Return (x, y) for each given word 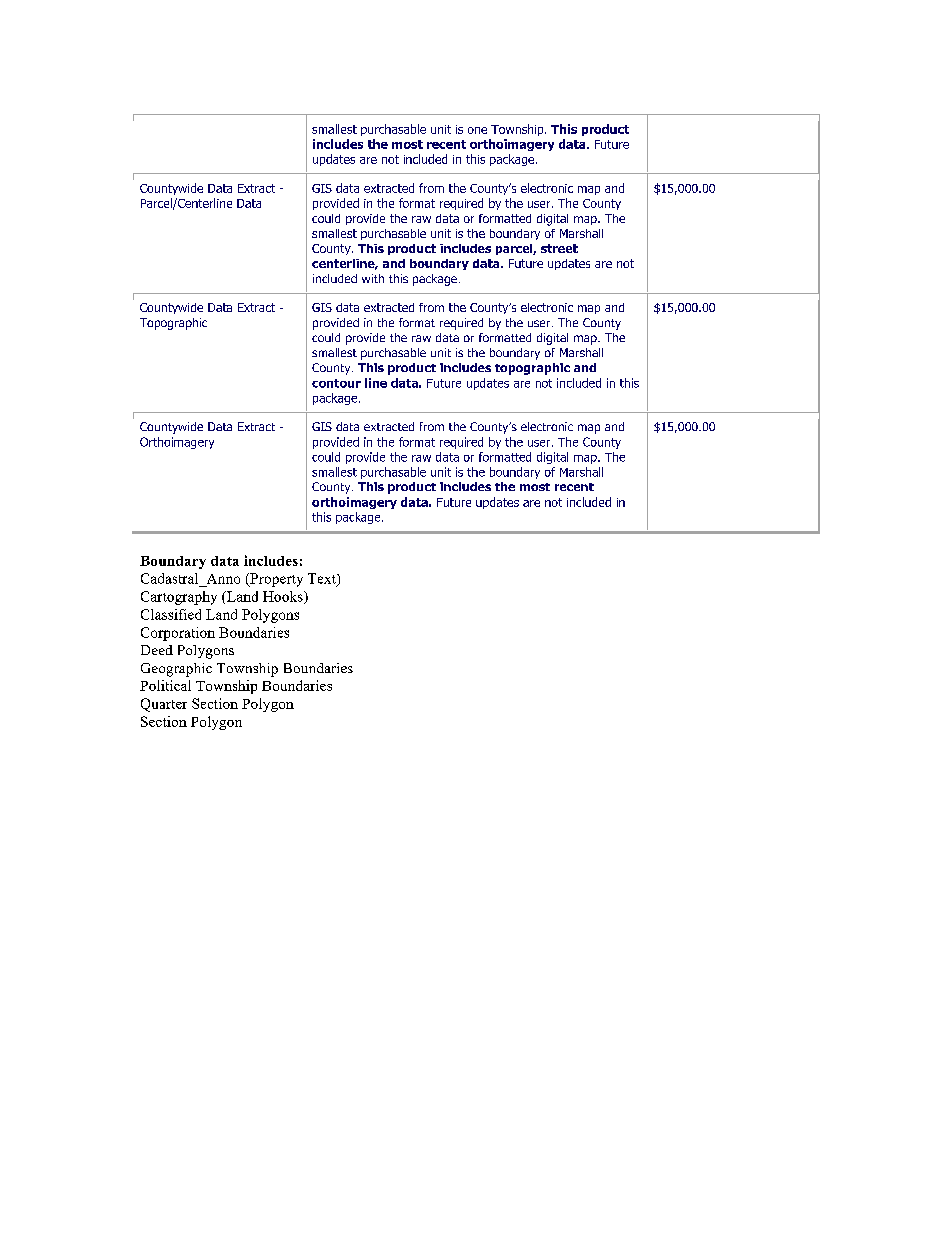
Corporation (178, 634)
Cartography (179, 598)
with (373, 278)
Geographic (176, 670)
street (559, 248)
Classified (171, 614)
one (477, 130)
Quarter (164, 705)
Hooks (284, 597)
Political (165, 685)
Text (323, 579)
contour (336, 383)
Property (275, 580)
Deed (157, 650)
